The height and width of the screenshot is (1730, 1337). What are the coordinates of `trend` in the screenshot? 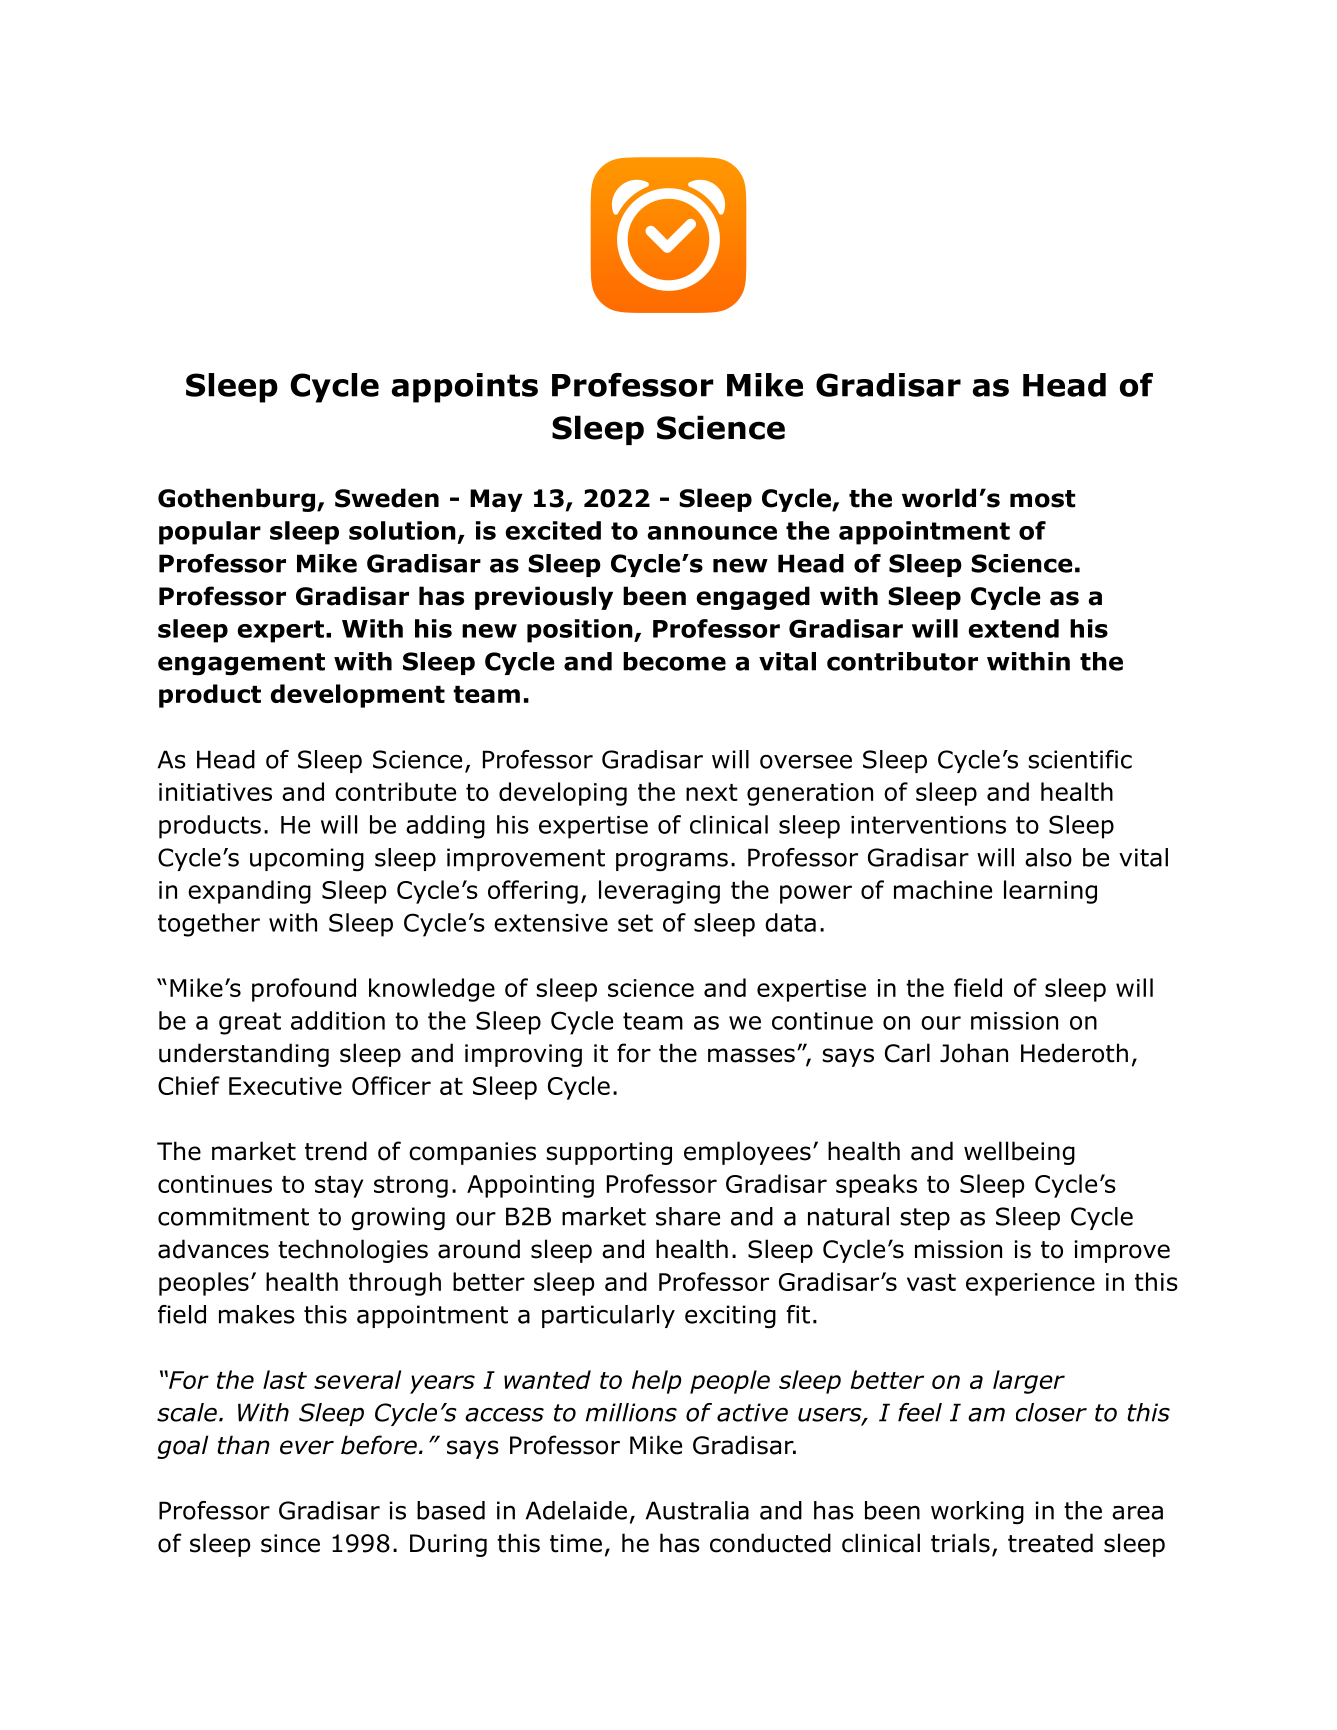 It's located at (336, 1151).
